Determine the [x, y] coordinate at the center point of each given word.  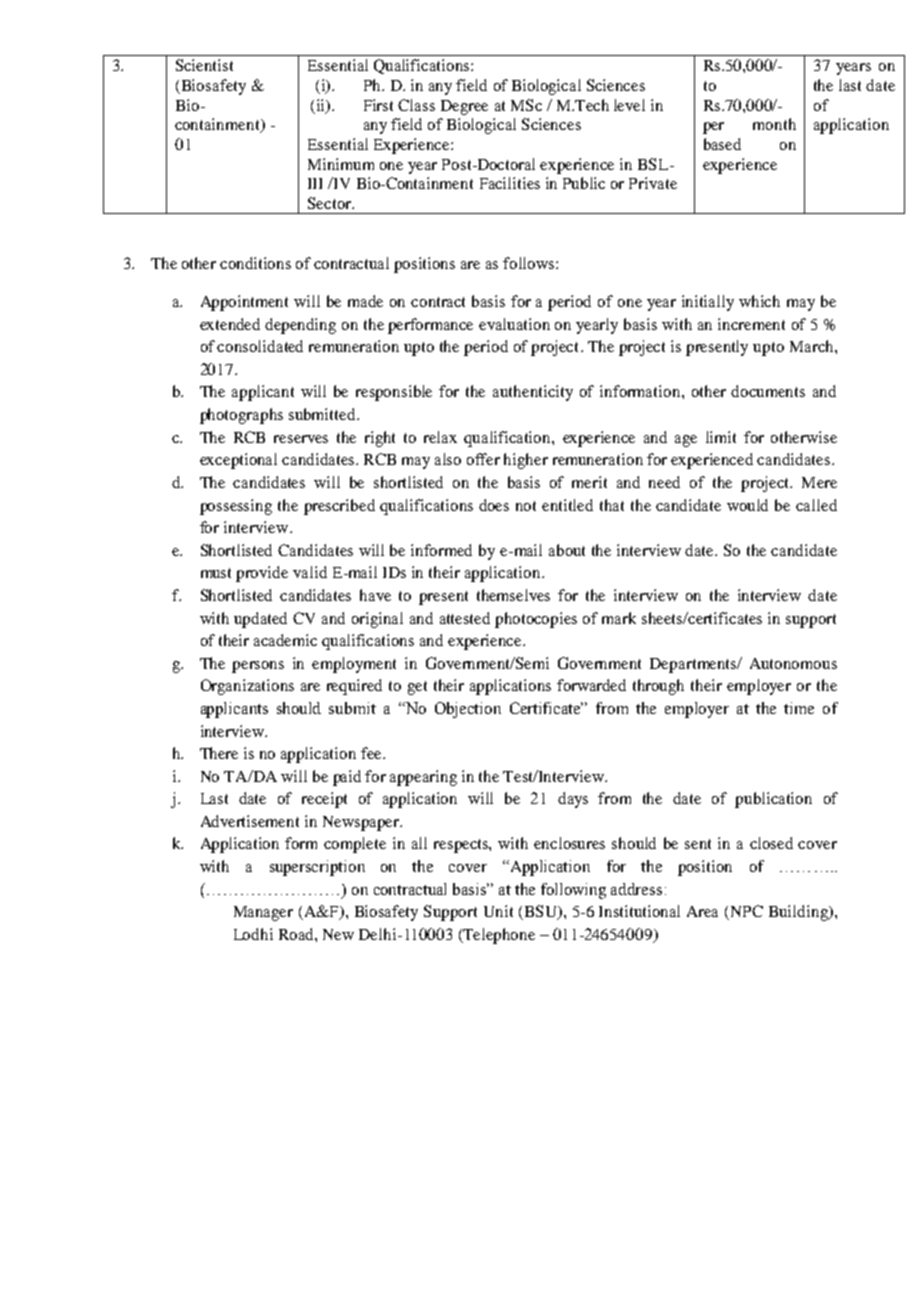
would [747, 505]
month [774, 124]
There [219, 753]
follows [530, 263]
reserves [301, 439]
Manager [263, 913]
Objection [468, 710]
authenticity [533, 393]
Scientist [204, 65]
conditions [255, 263]
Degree [464, 107]
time [799, 708]
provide [262, 574]
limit [721, 437]
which [759, 301]
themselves [513, 595]
